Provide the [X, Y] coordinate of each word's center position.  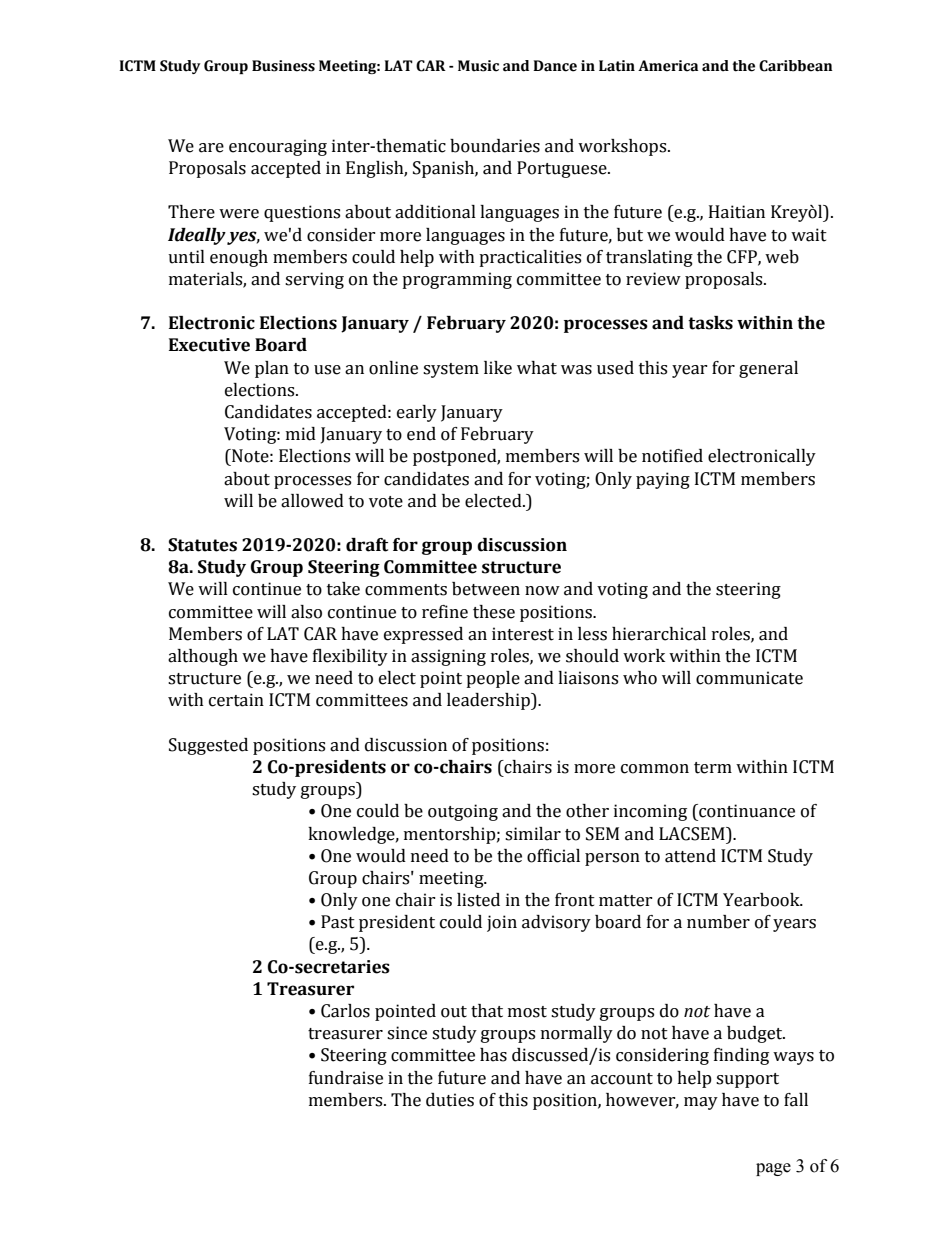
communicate [749, 678]
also [306, 612]
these [494, 612]
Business [283, 66]
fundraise [346, 1078]
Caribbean [796, 66]
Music [478, 66]
